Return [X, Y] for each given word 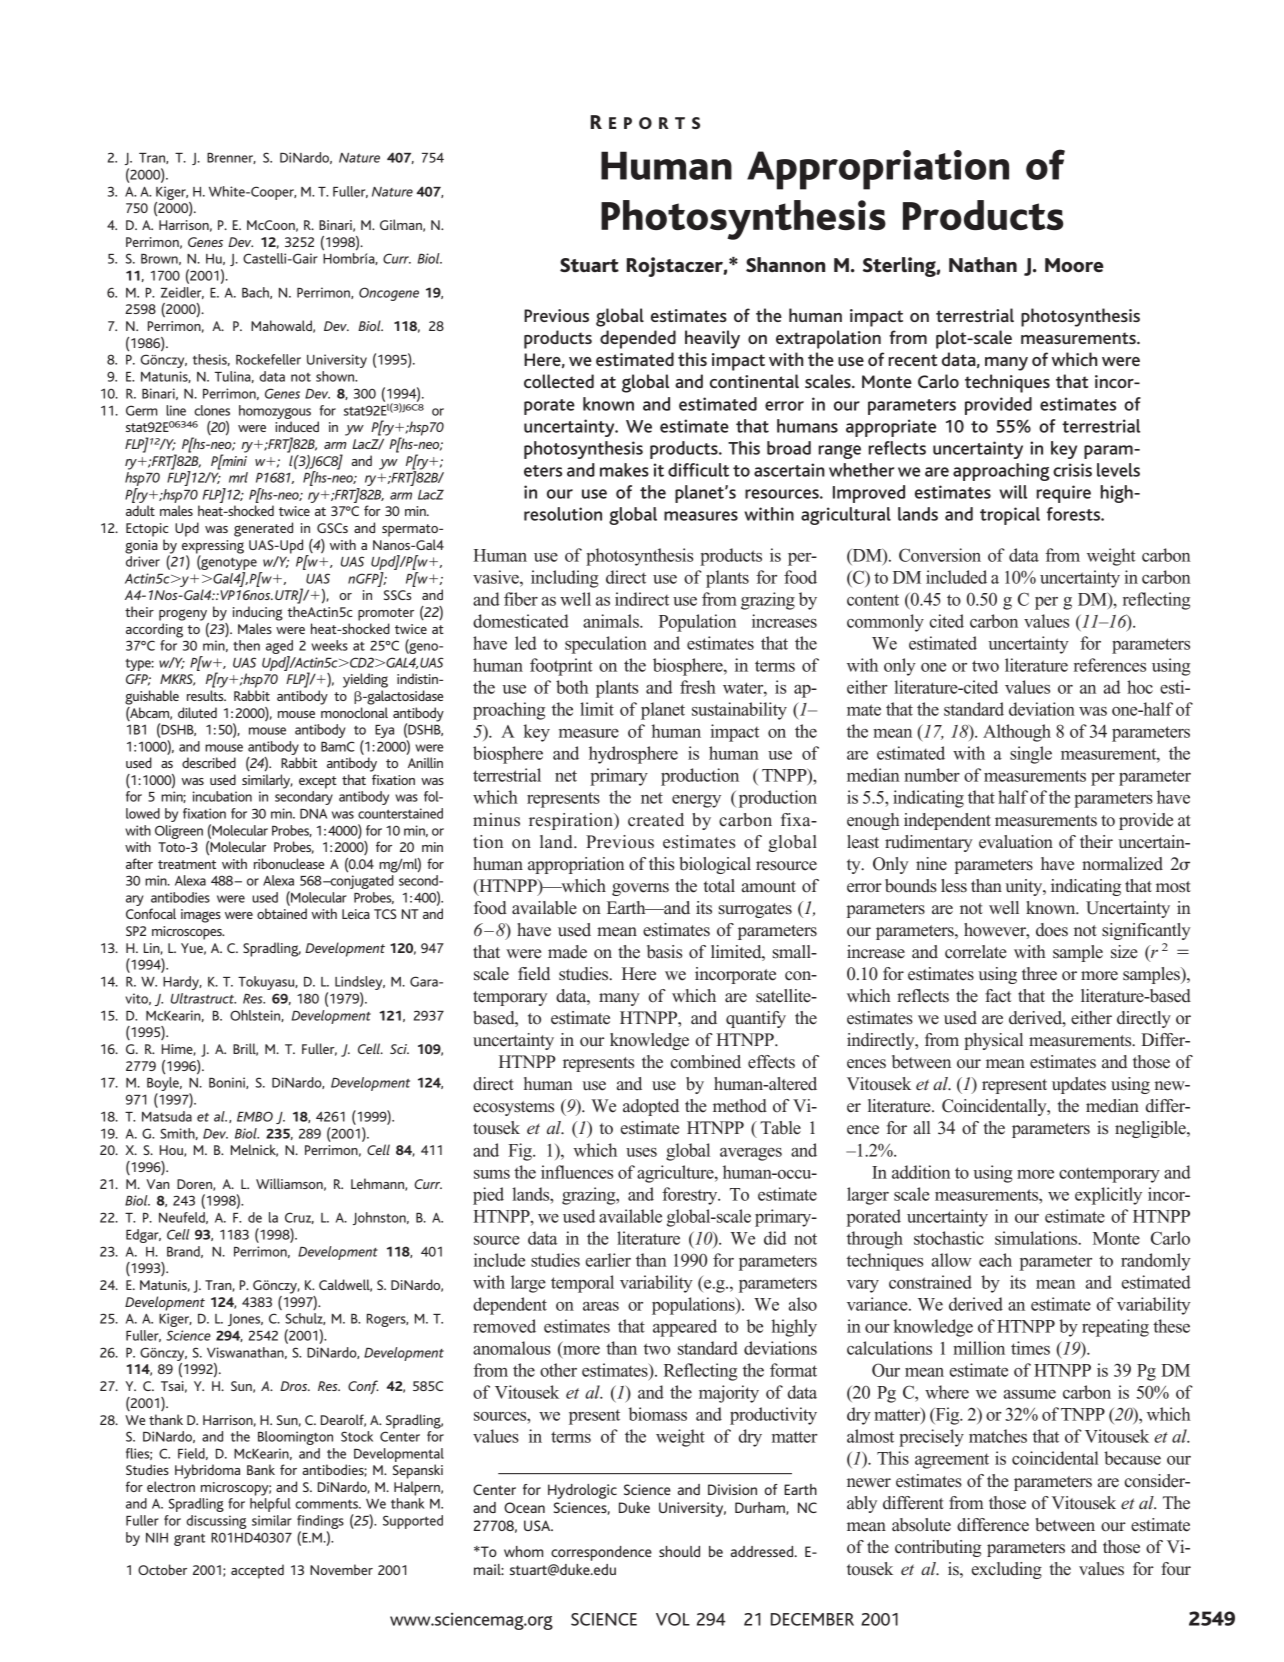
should [679, 1551]
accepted [257, 1571]
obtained [282, 913]
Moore [1074, 265]
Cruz [299, 1218]
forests [1074, 514]
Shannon [785, 264]
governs [640, 889]
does [1052, 930]
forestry [691, 1196]
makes [624, 470]
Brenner [231, 158]
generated [263, 529]
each [995, 1260]
